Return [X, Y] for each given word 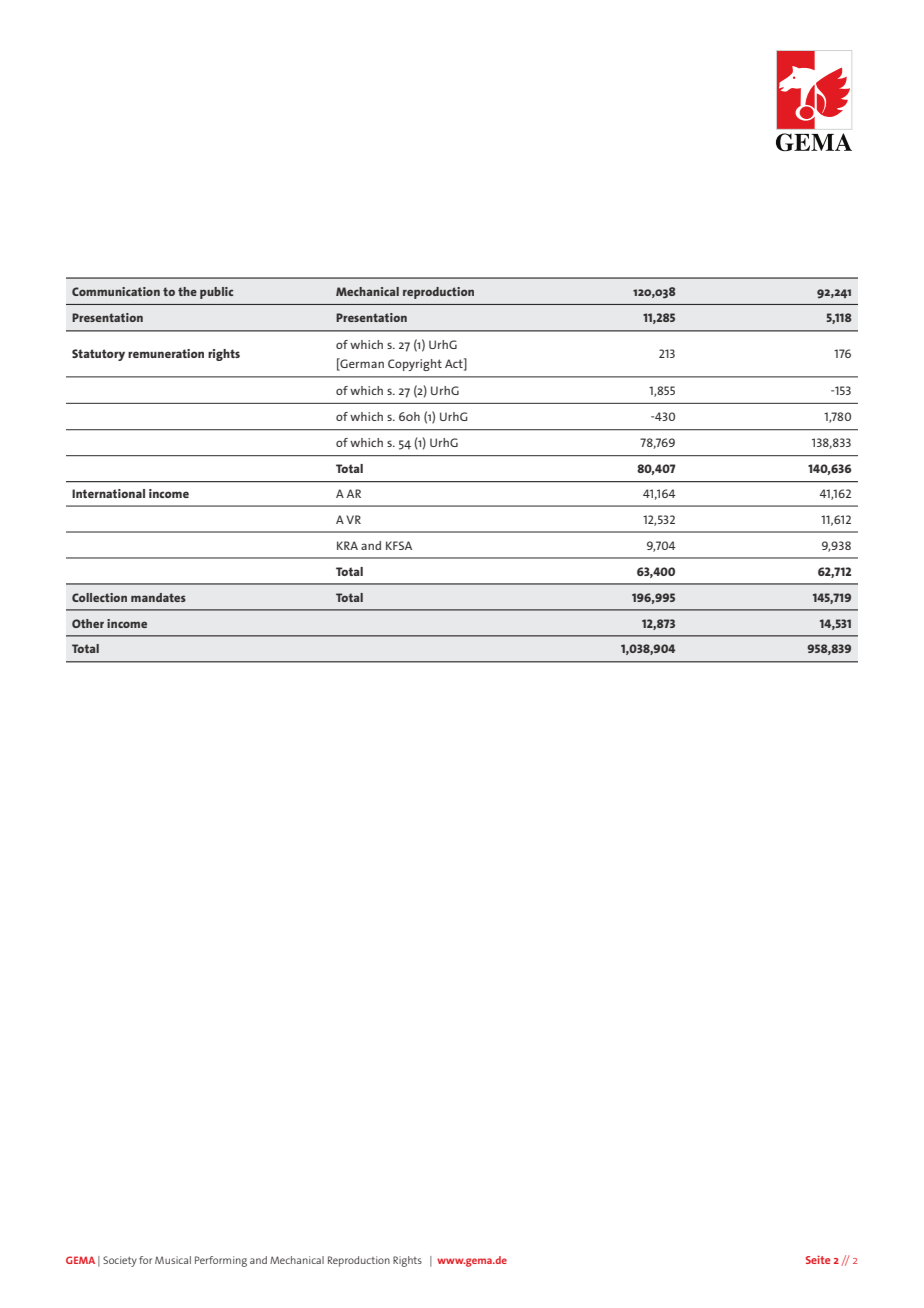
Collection [99, 597]
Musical [173, 1260]
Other [88, 623]
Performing [221, 1261]
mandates [158, 597]
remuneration [166, 353]
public [216, 293]
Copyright [415, 365]
